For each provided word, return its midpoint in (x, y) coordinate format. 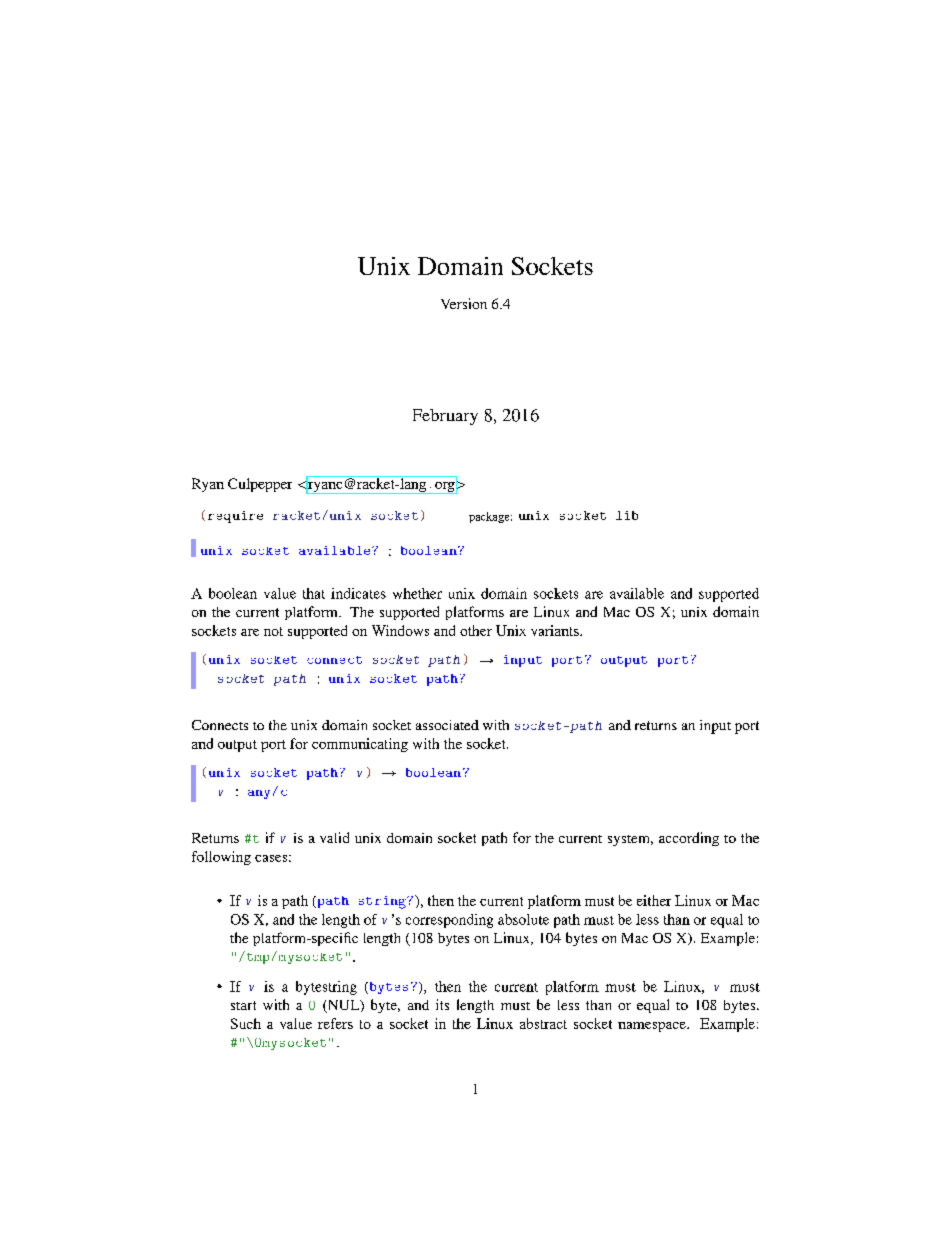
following (221, 858)
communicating (360, 745)
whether (417, 593)
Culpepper (260, 485)
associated (447, 725)
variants (556, 630)
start (243, 1005)
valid (334, 837)
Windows (400, 630)
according (689, 839)
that (314, 593)
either (654, 900)
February (445, 417)
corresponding (449, 921)
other (476, 630)
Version (464, 303)
